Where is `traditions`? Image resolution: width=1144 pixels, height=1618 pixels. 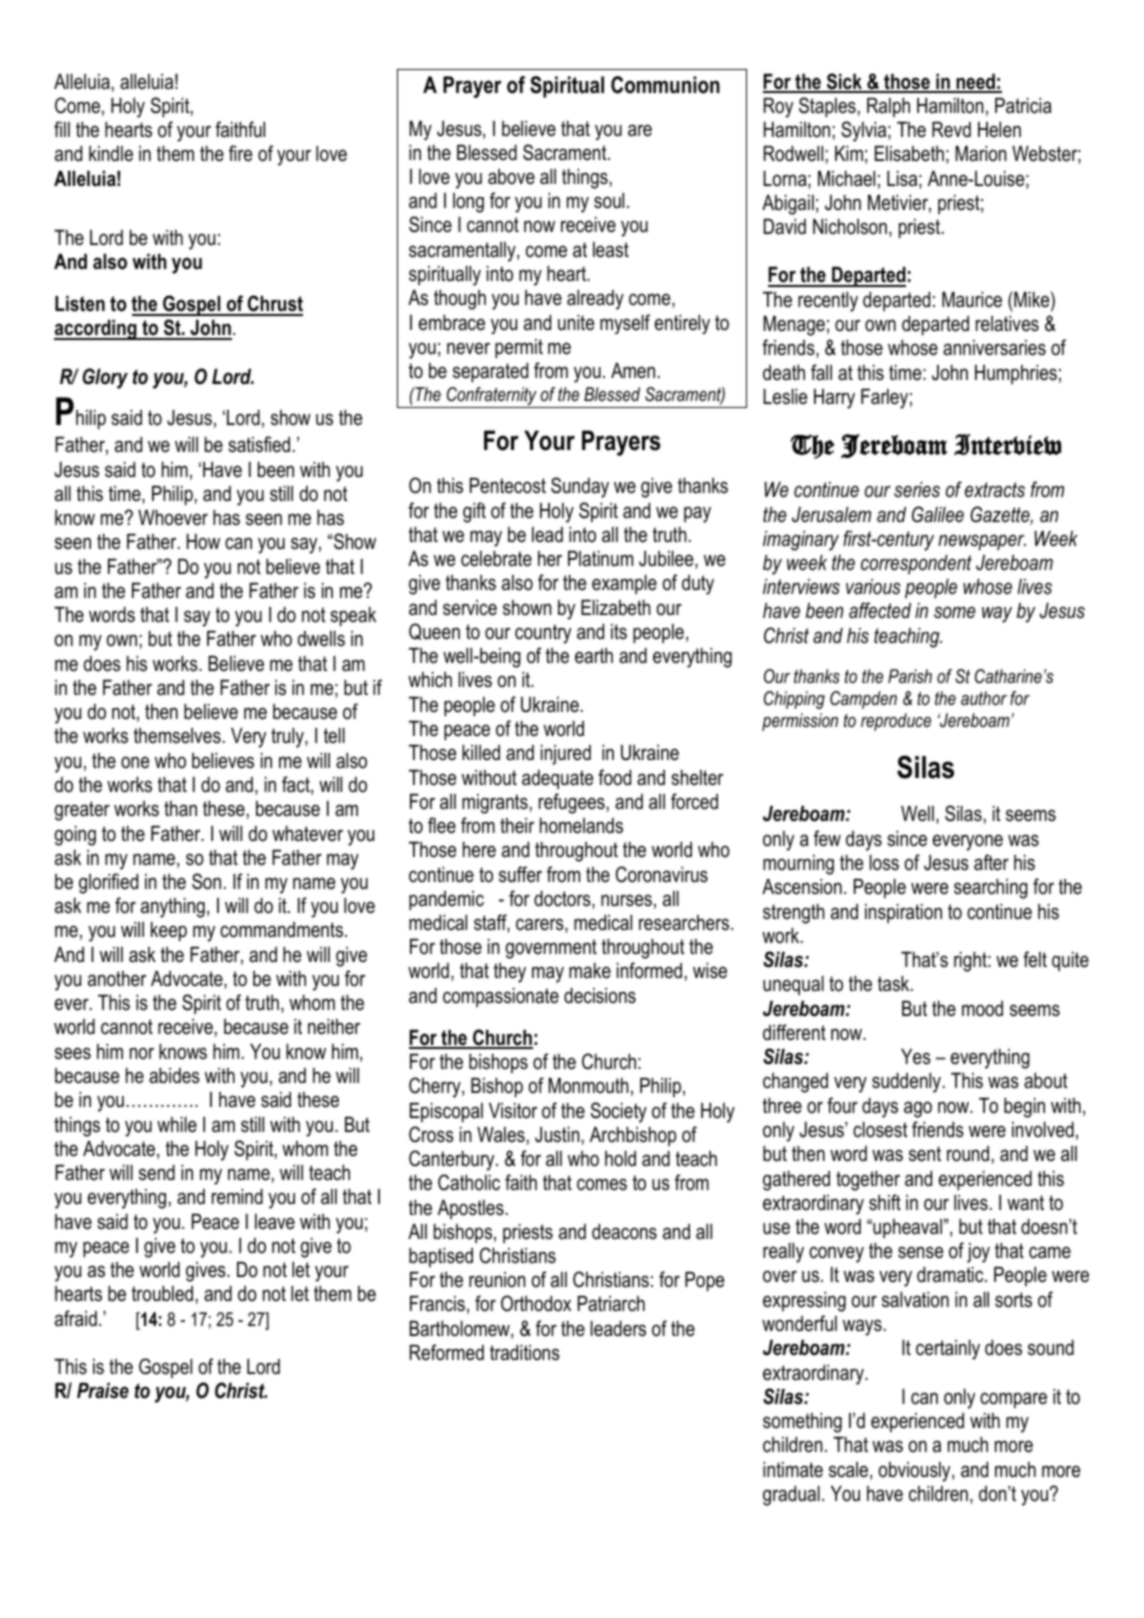 traditions is located at coordinates (525, 1353).
